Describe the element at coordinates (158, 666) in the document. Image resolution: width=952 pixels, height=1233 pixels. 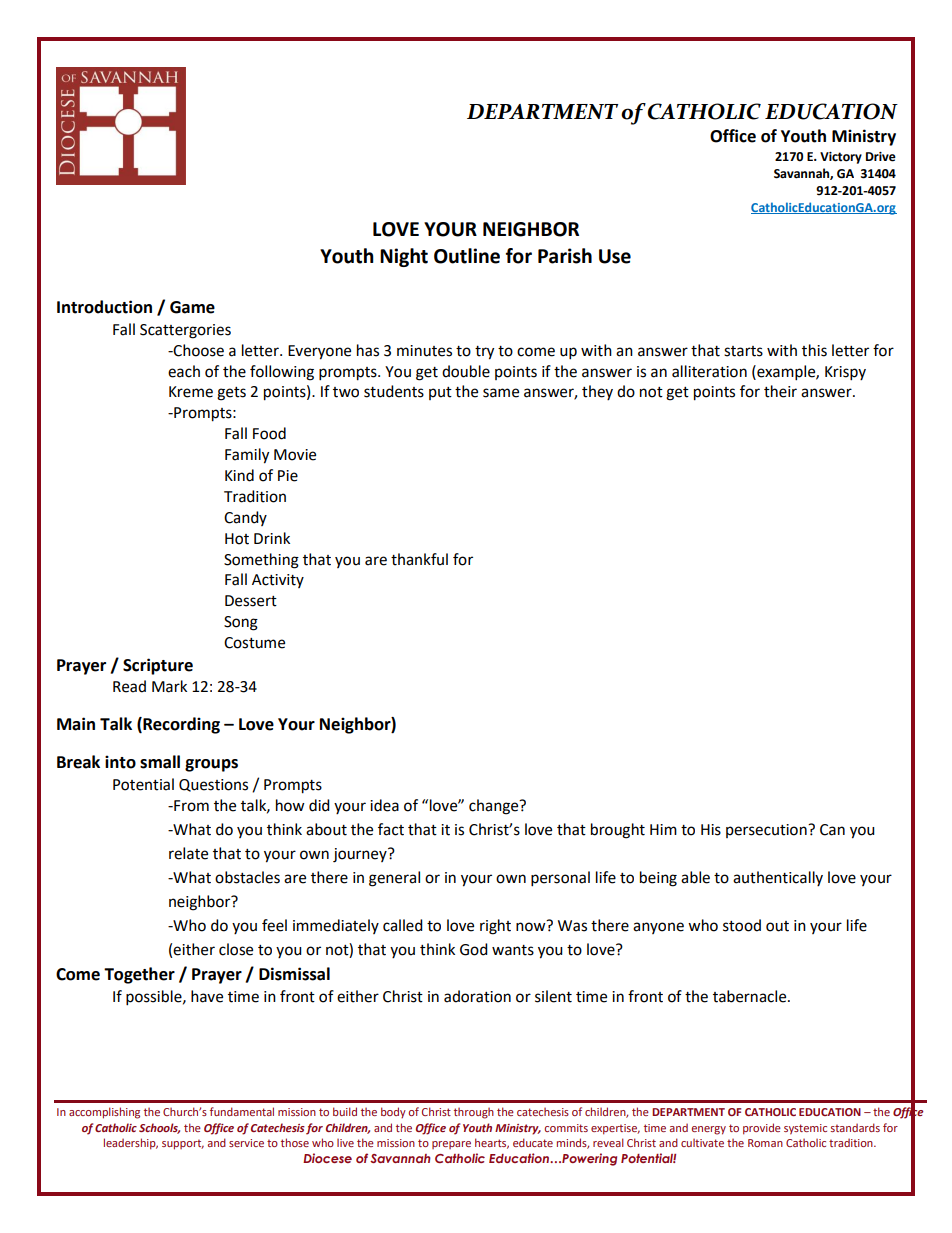
I see `Scripture` at that location.
